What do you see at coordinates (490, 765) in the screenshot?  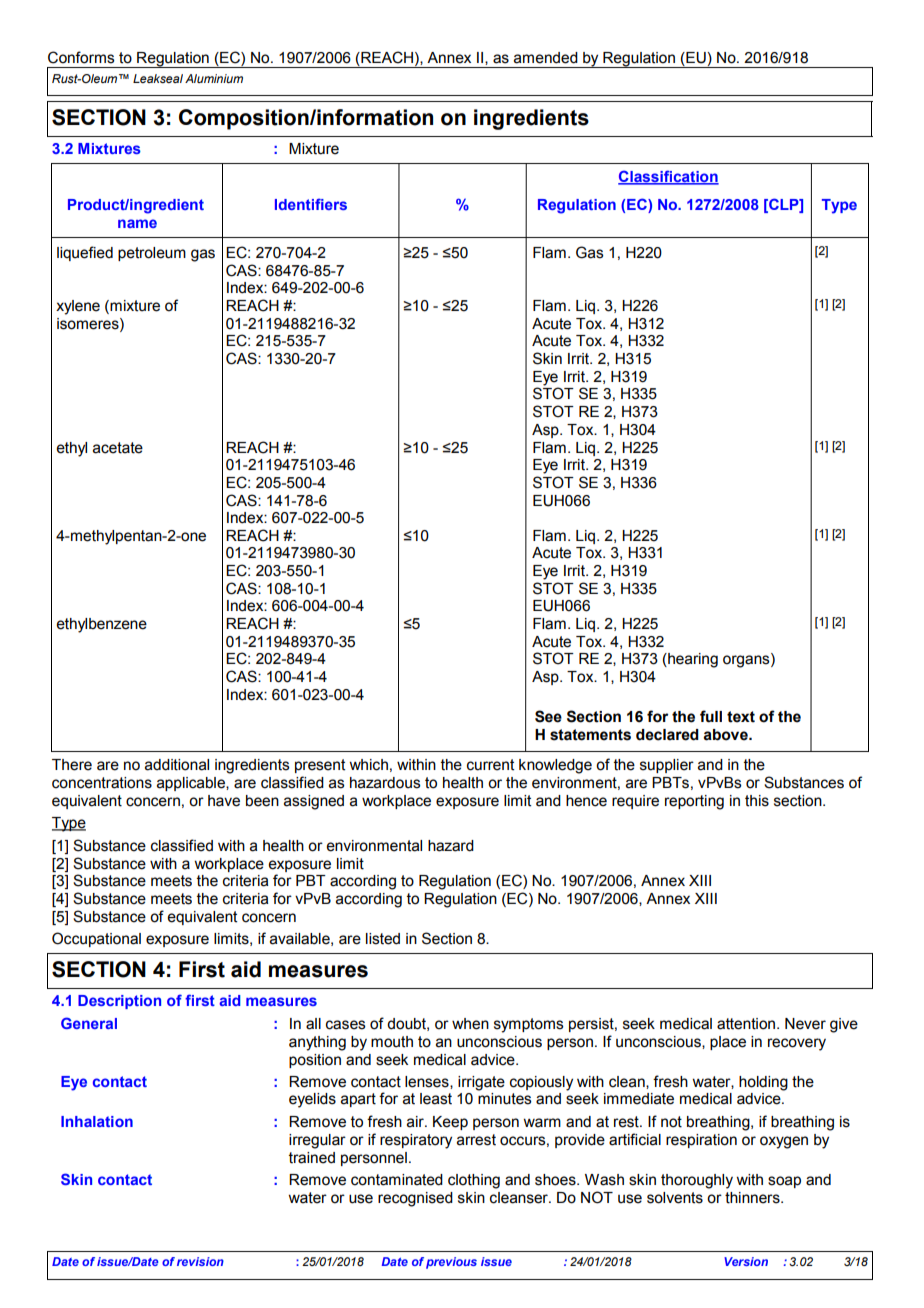 I see `current` at bounding box center [490, 765].
